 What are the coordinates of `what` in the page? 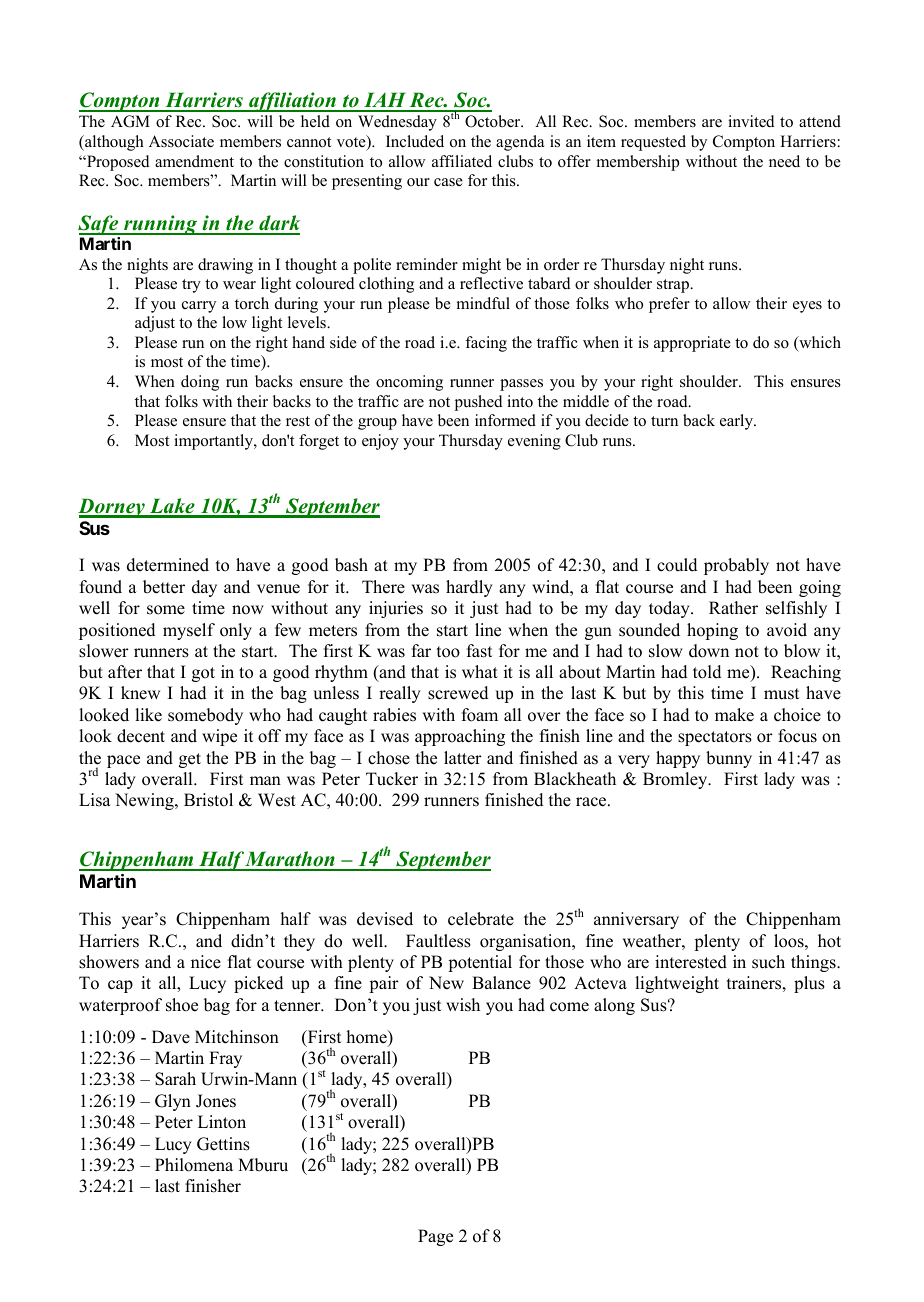 It's located at (480, 671).
